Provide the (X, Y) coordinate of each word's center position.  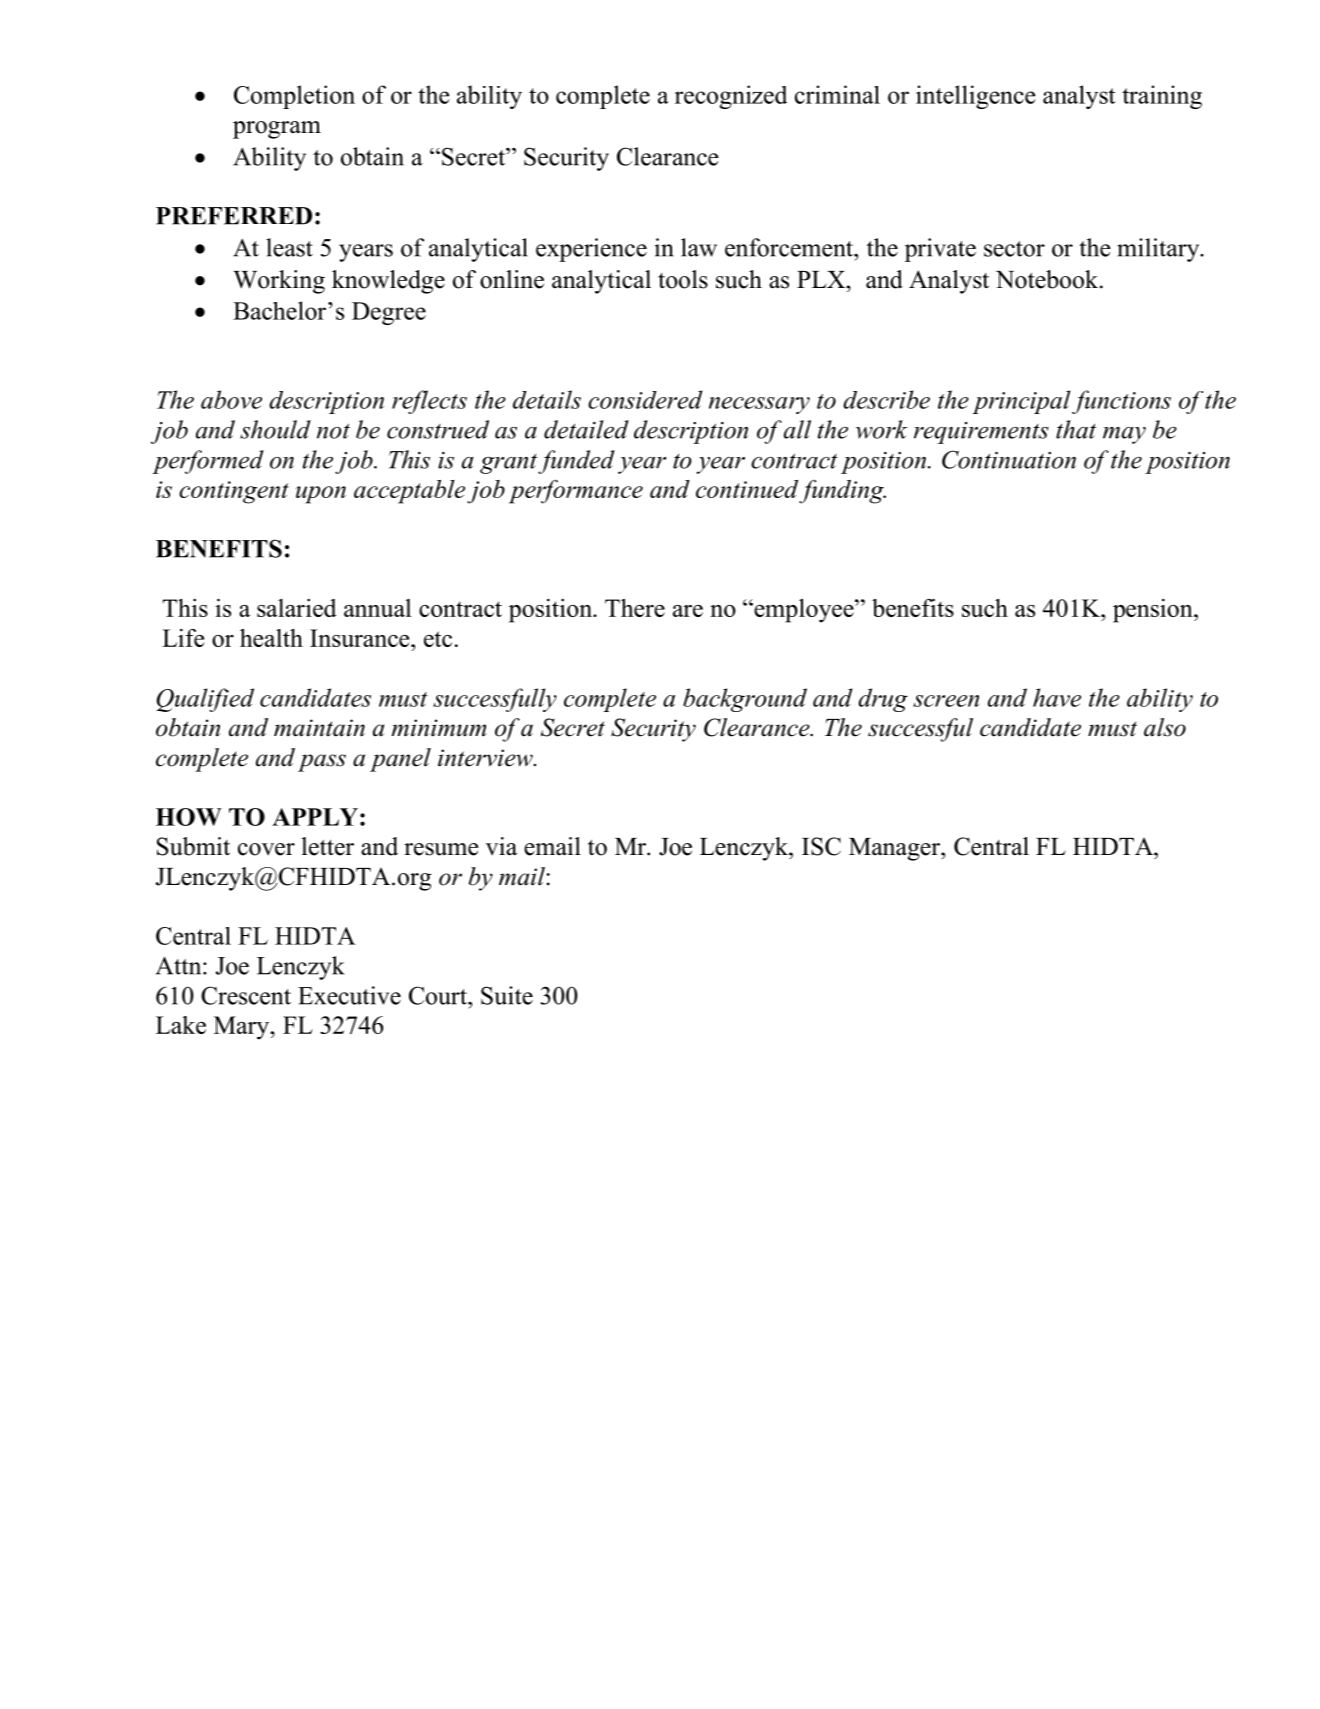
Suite (507, 995)
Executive (349, 995)
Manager (895, 849)
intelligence (975, 97)
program (277, 130)
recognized (731, 97)
